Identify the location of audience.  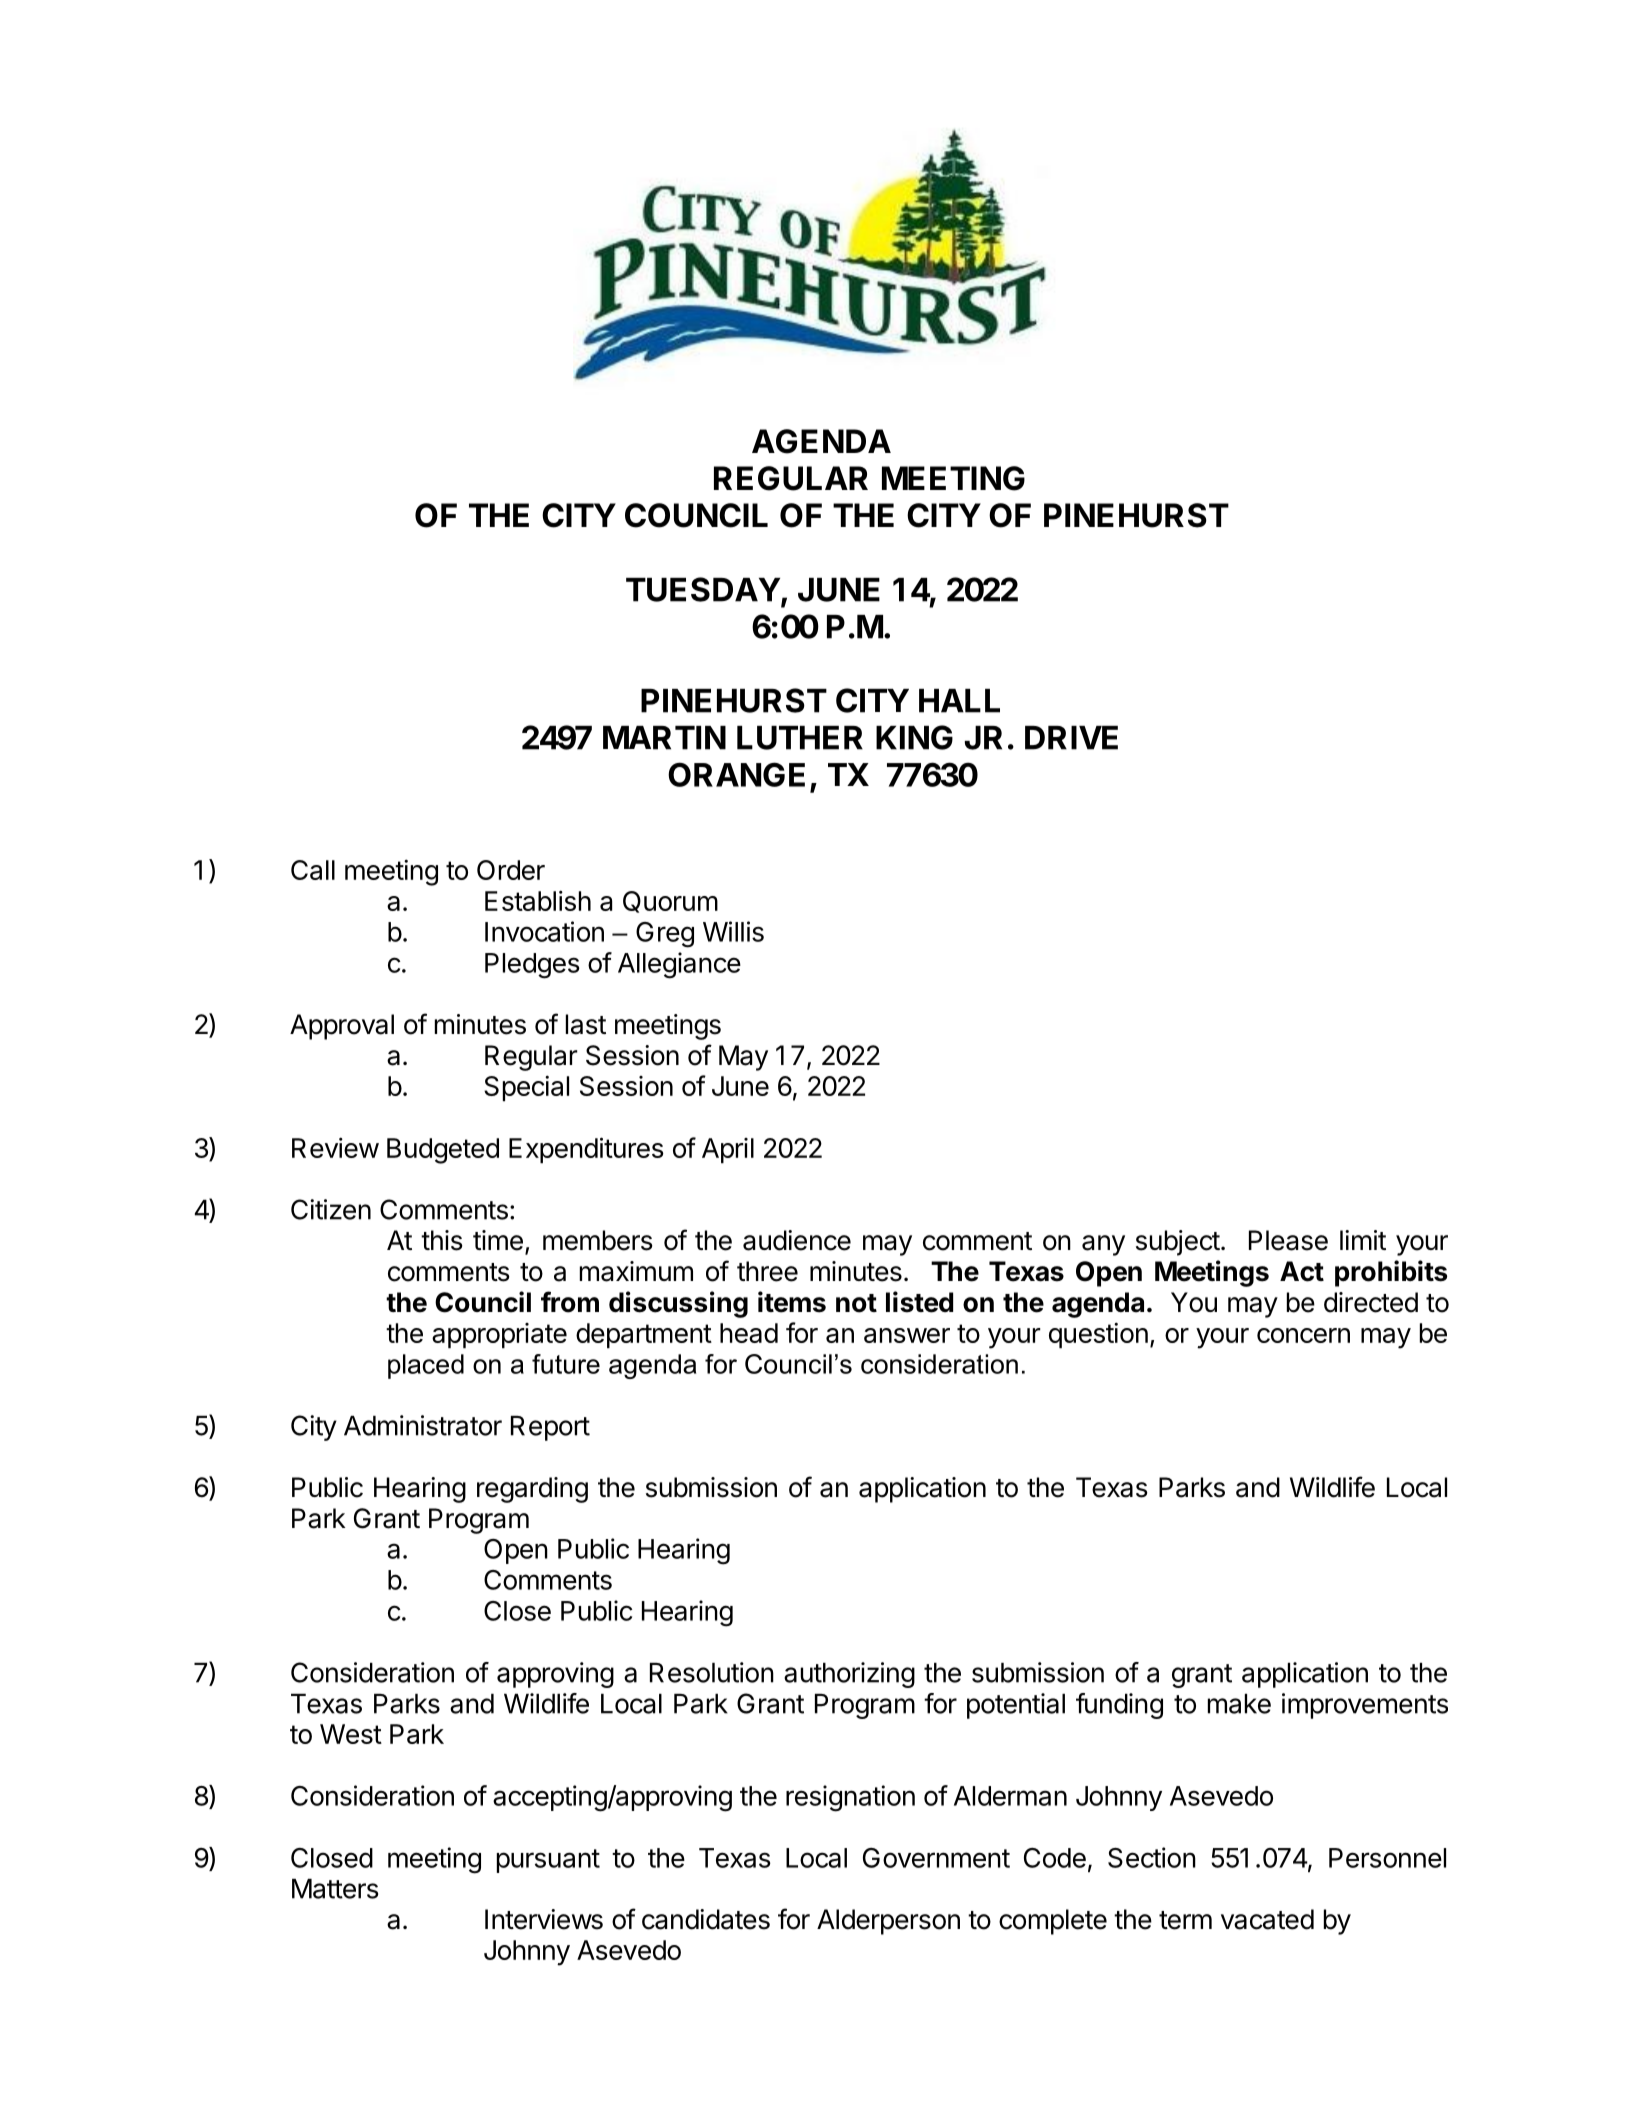
(797, 1240).
